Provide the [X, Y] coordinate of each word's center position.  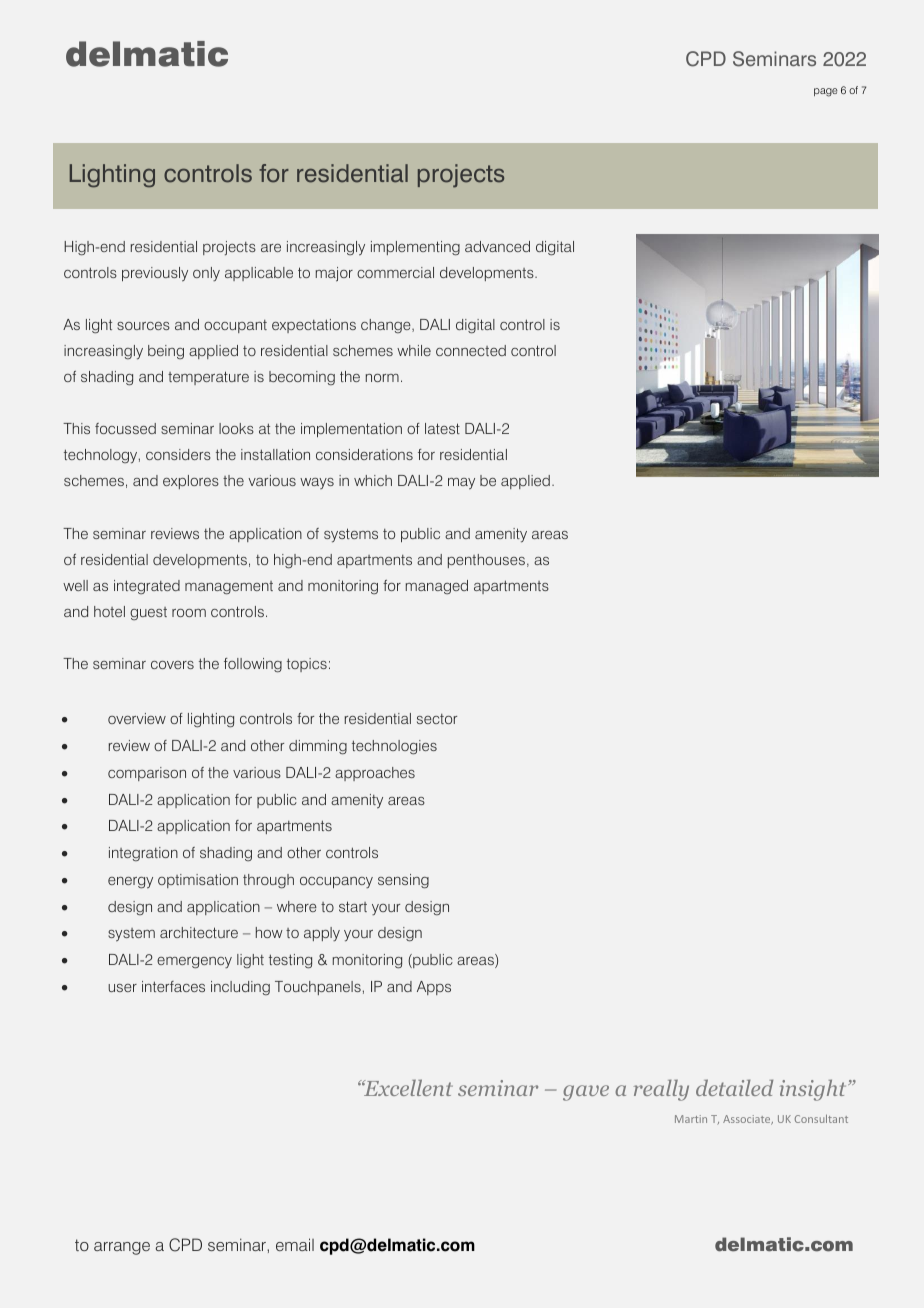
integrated [147, 587]
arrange [122, 1248]
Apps [434, 988]
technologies [394, 747]
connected [471, 350]
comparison [147, 774]
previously [155, 274]
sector [437, 719]
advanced [497, 246]
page [826, 92]
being [166, 352]
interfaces [173, 986]
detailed [734, 1087]
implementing [415, 248]
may [461, 484]
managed [437, 587]
